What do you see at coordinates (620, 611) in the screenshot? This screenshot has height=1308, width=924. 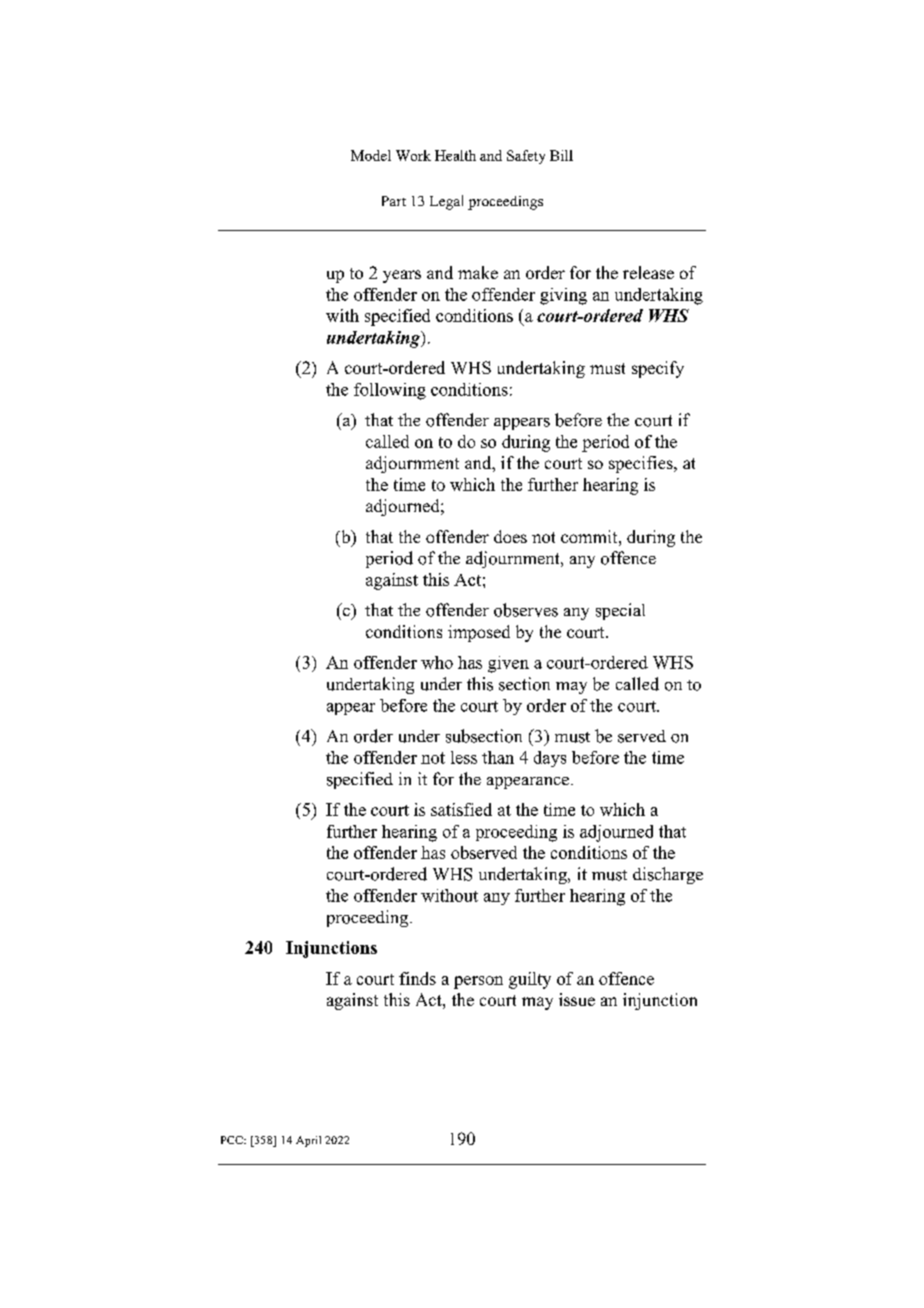 I see `special` at bounding box center [620, 611].
